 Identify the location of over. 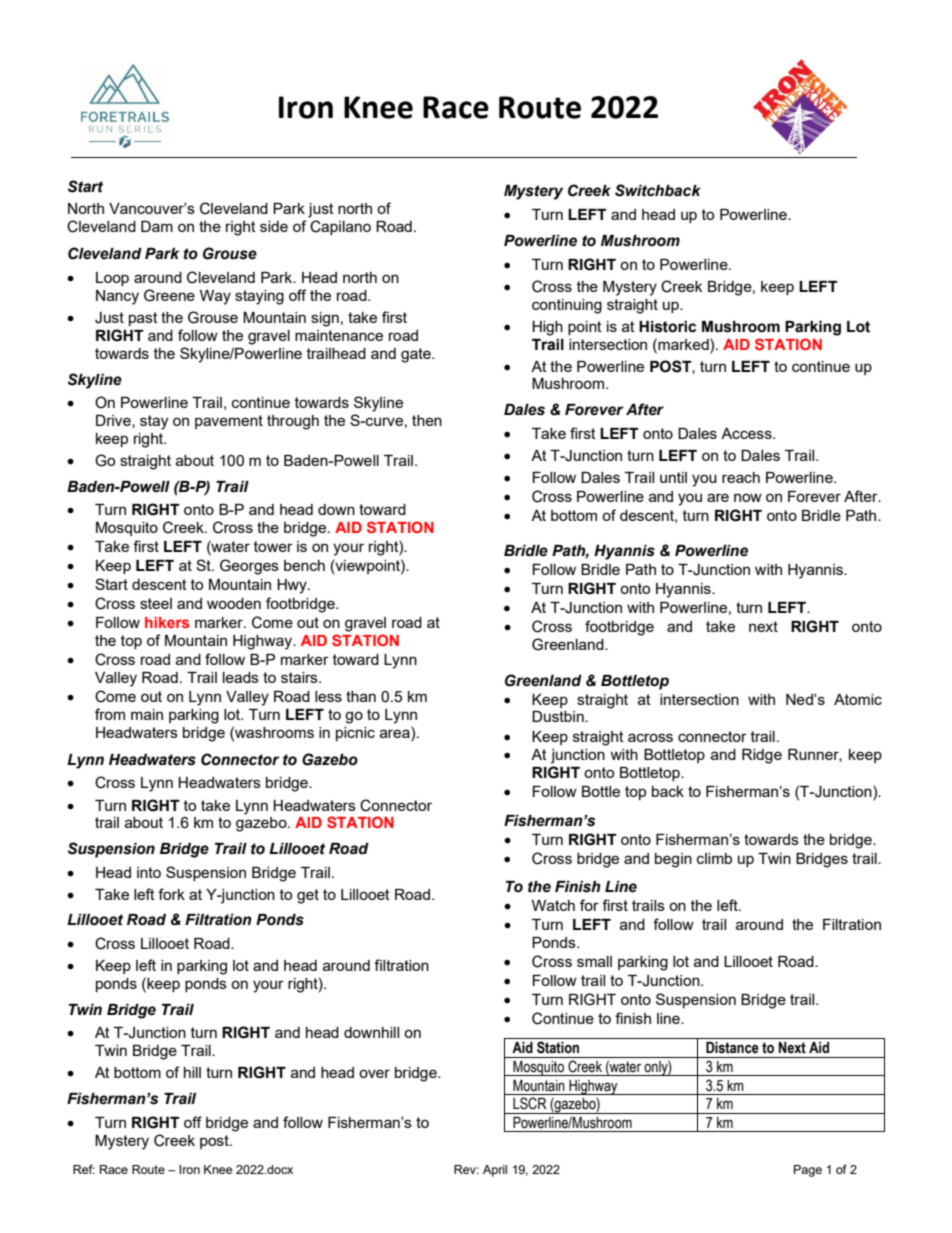
(374, 1073).
